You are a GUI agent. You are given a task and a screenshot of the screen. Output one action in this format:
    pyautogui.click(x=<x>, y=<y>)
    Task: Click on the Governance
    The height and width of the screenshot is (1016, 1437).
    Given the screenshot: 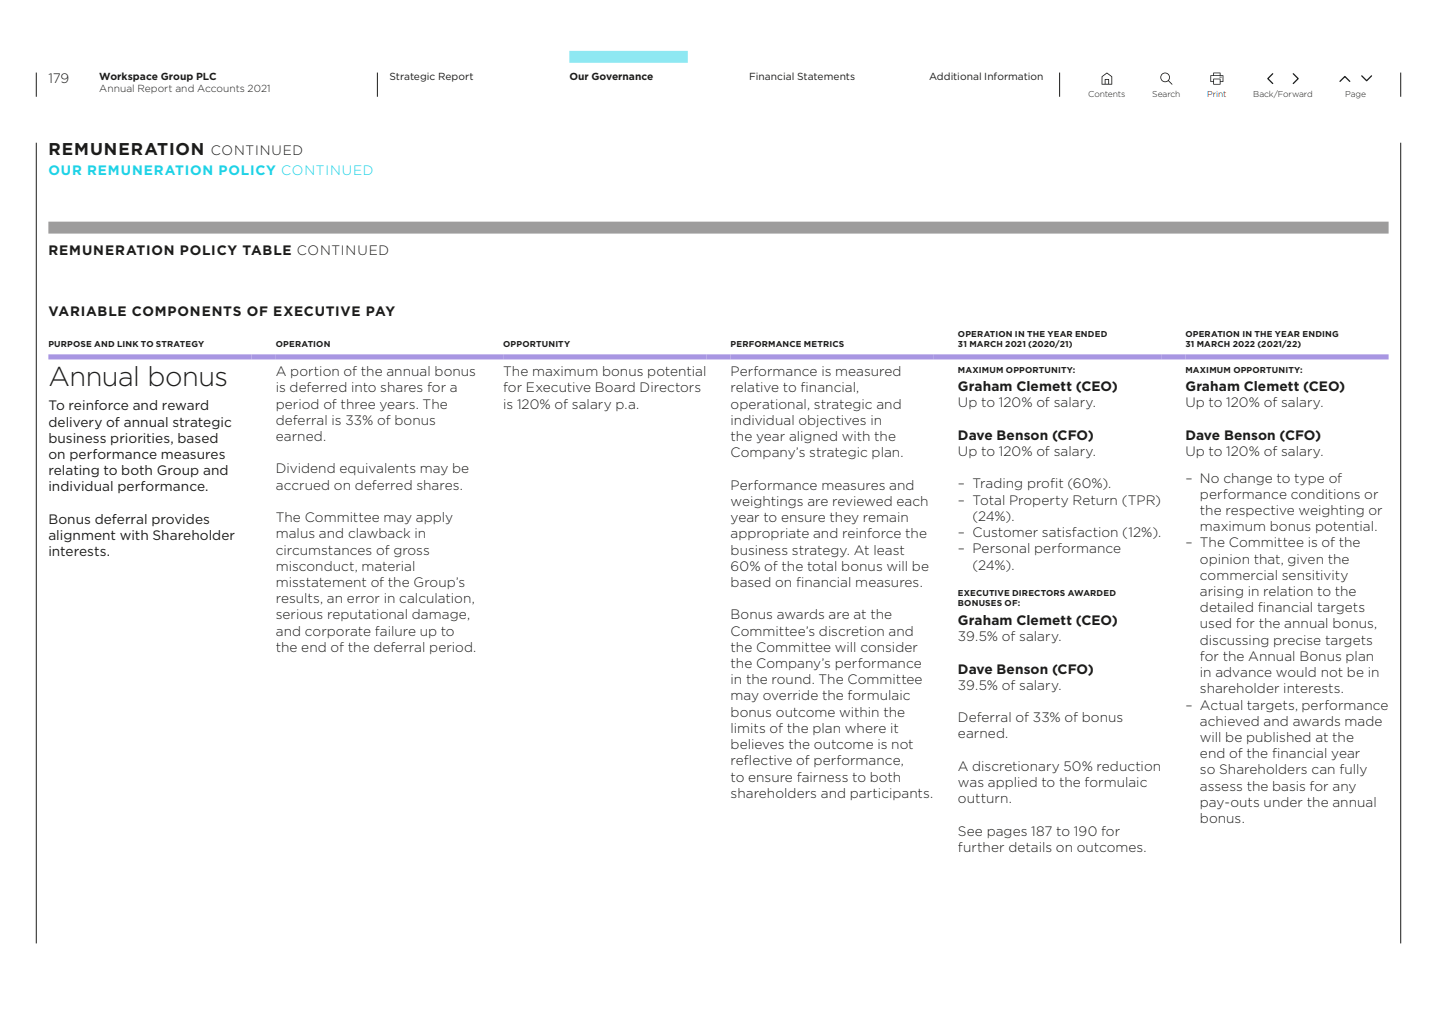 What is the action you would take?
    pyautogui.click(x=622, y=76)
